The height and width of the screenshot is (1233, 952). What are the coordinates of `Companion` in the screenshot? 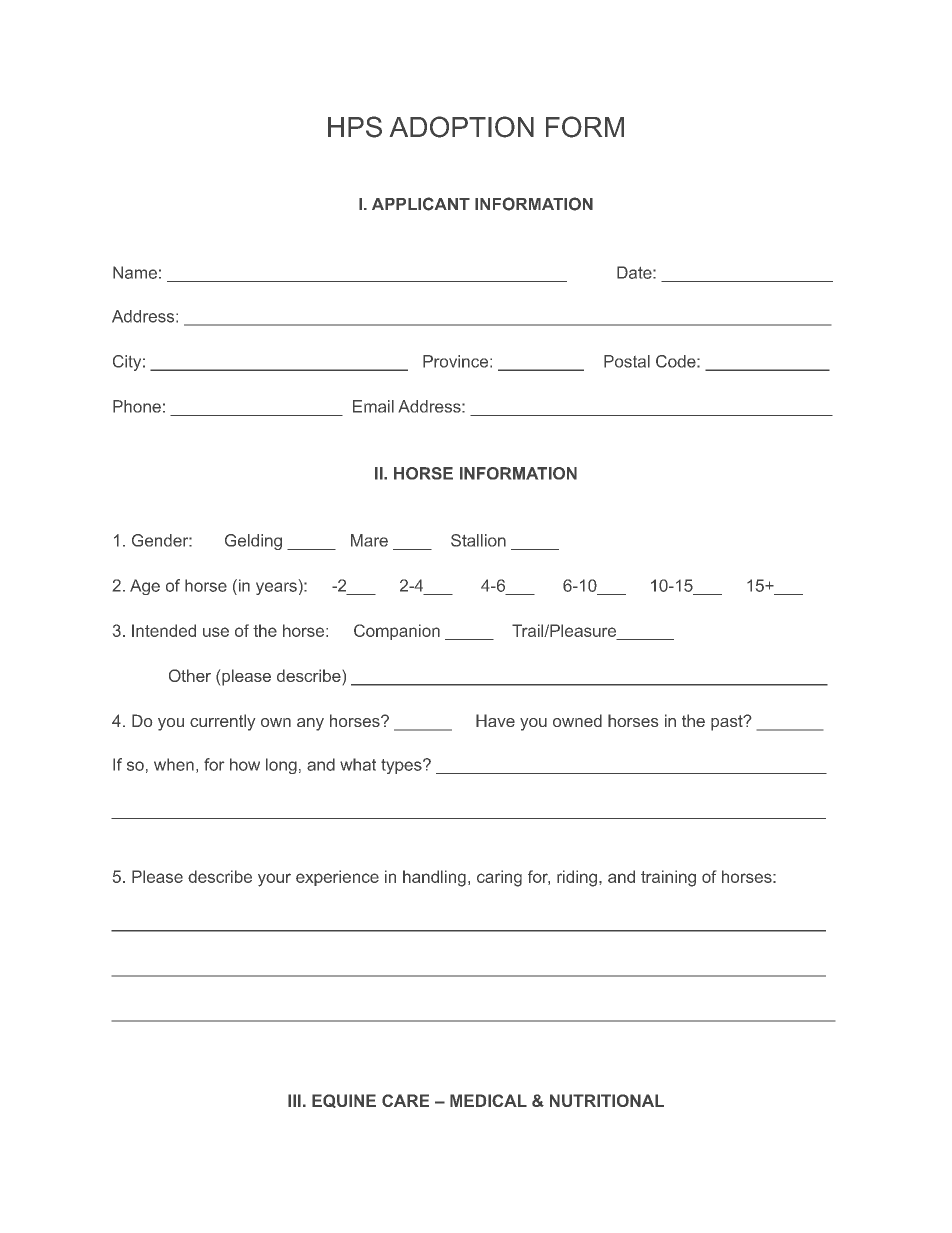 It's located at (397, 632).
